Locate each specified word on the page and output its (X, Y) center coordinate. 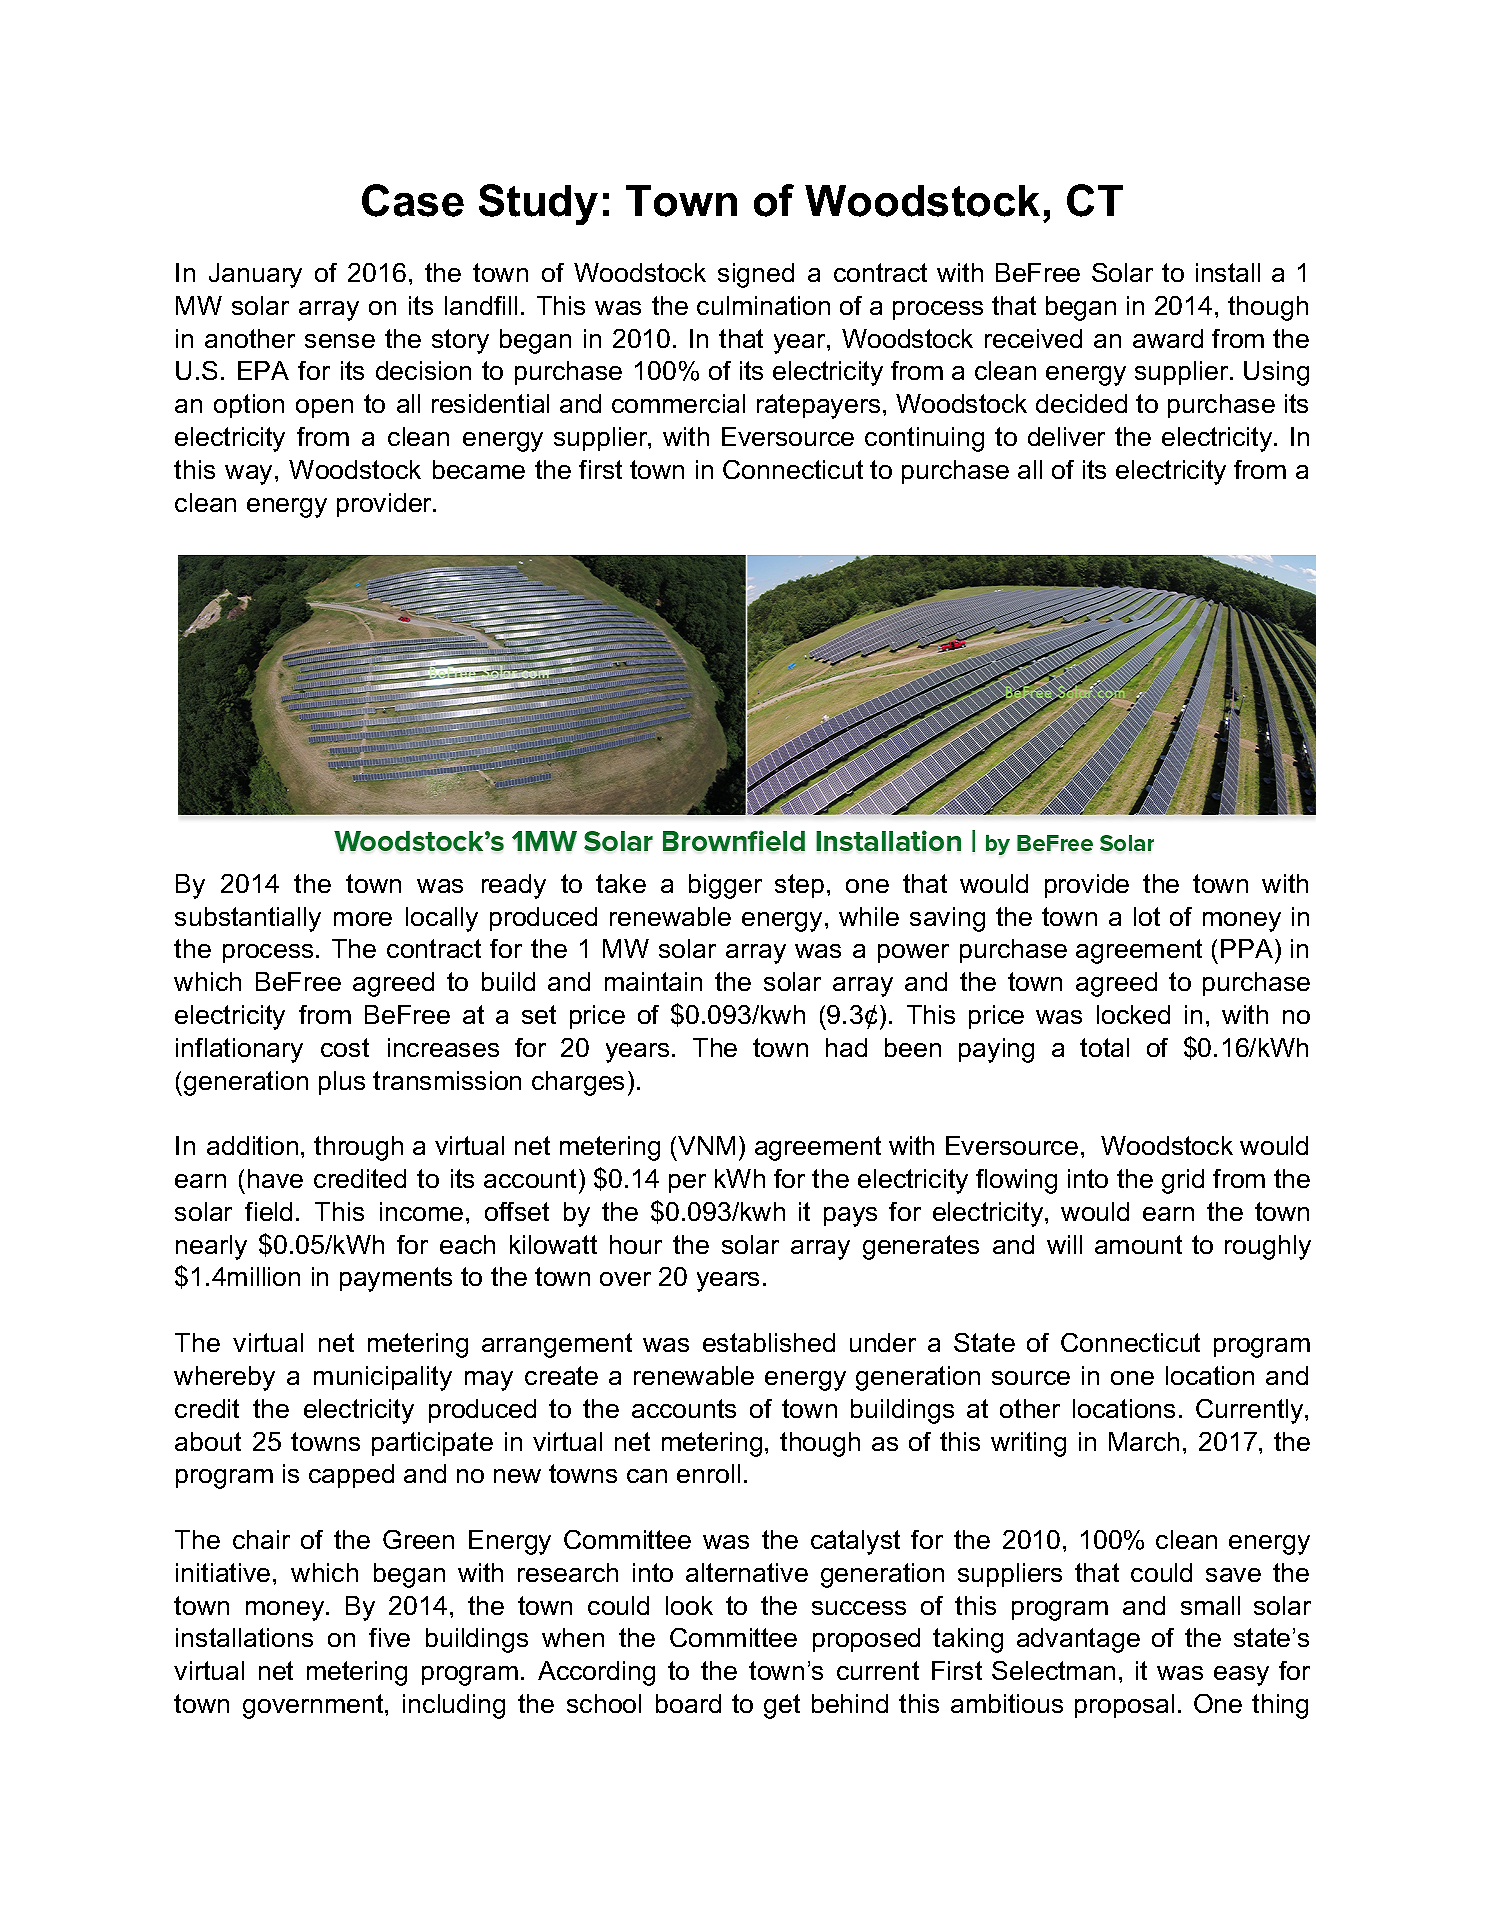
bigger (725, 886)
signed (756, 275)
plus (342, 1083)
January (255, 275)
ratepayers (818, 406)
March (1144, 1441)
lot (1147, 916)
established (769, 1342)
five (389, 1637)
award (1168, 338)
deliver (1066, 436)
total (1104, 1047)
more (363, 919)
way (248, 475)
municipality (383, 1378)
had (846, 1047)
